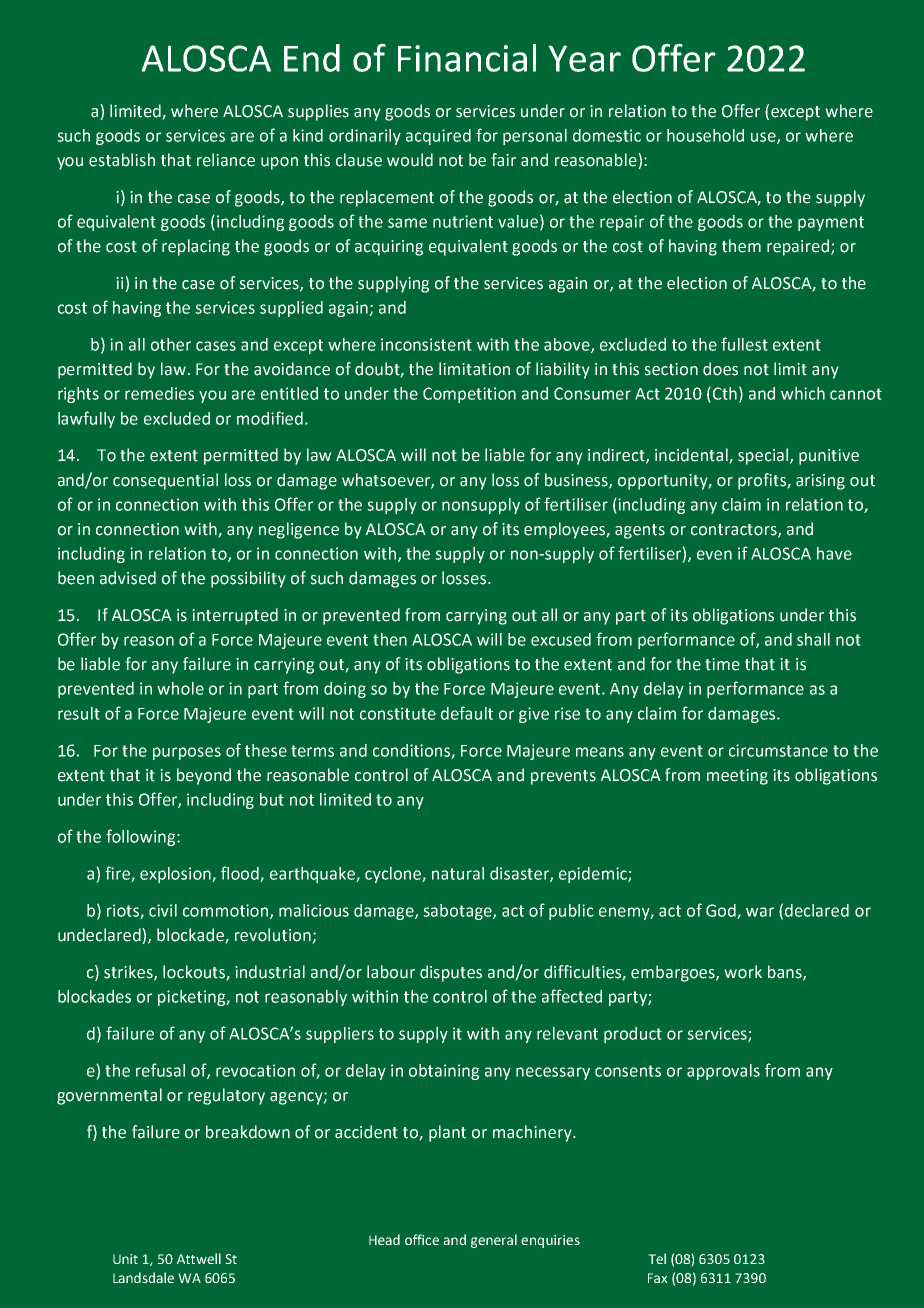 The width and height of the page is (924, 1308). Describe the element at coordinates (657, 1258) in the page. I see `Tel` at that location.
